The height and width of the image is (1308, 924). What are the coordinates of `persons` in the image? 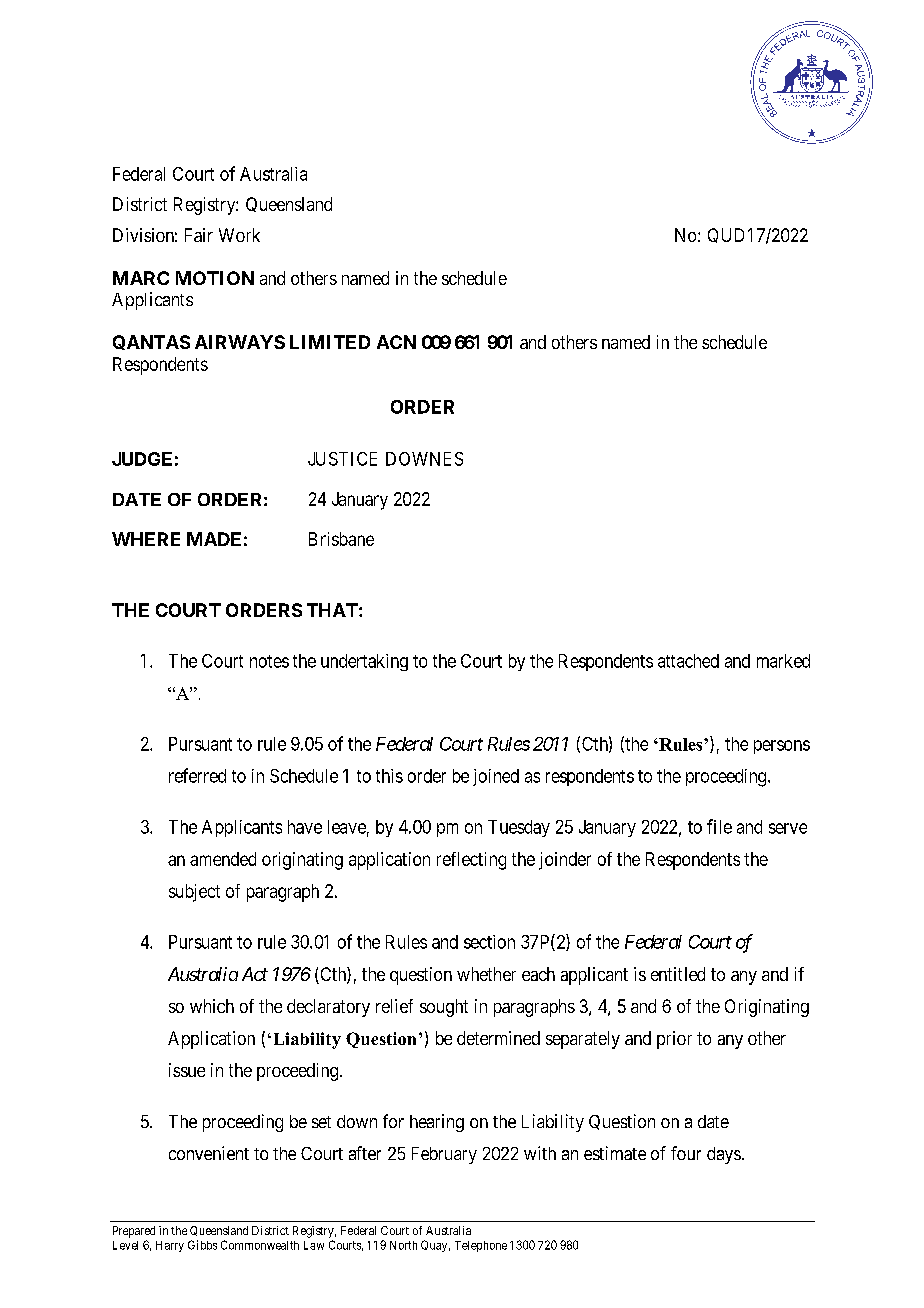 It's located at (782, 747).
